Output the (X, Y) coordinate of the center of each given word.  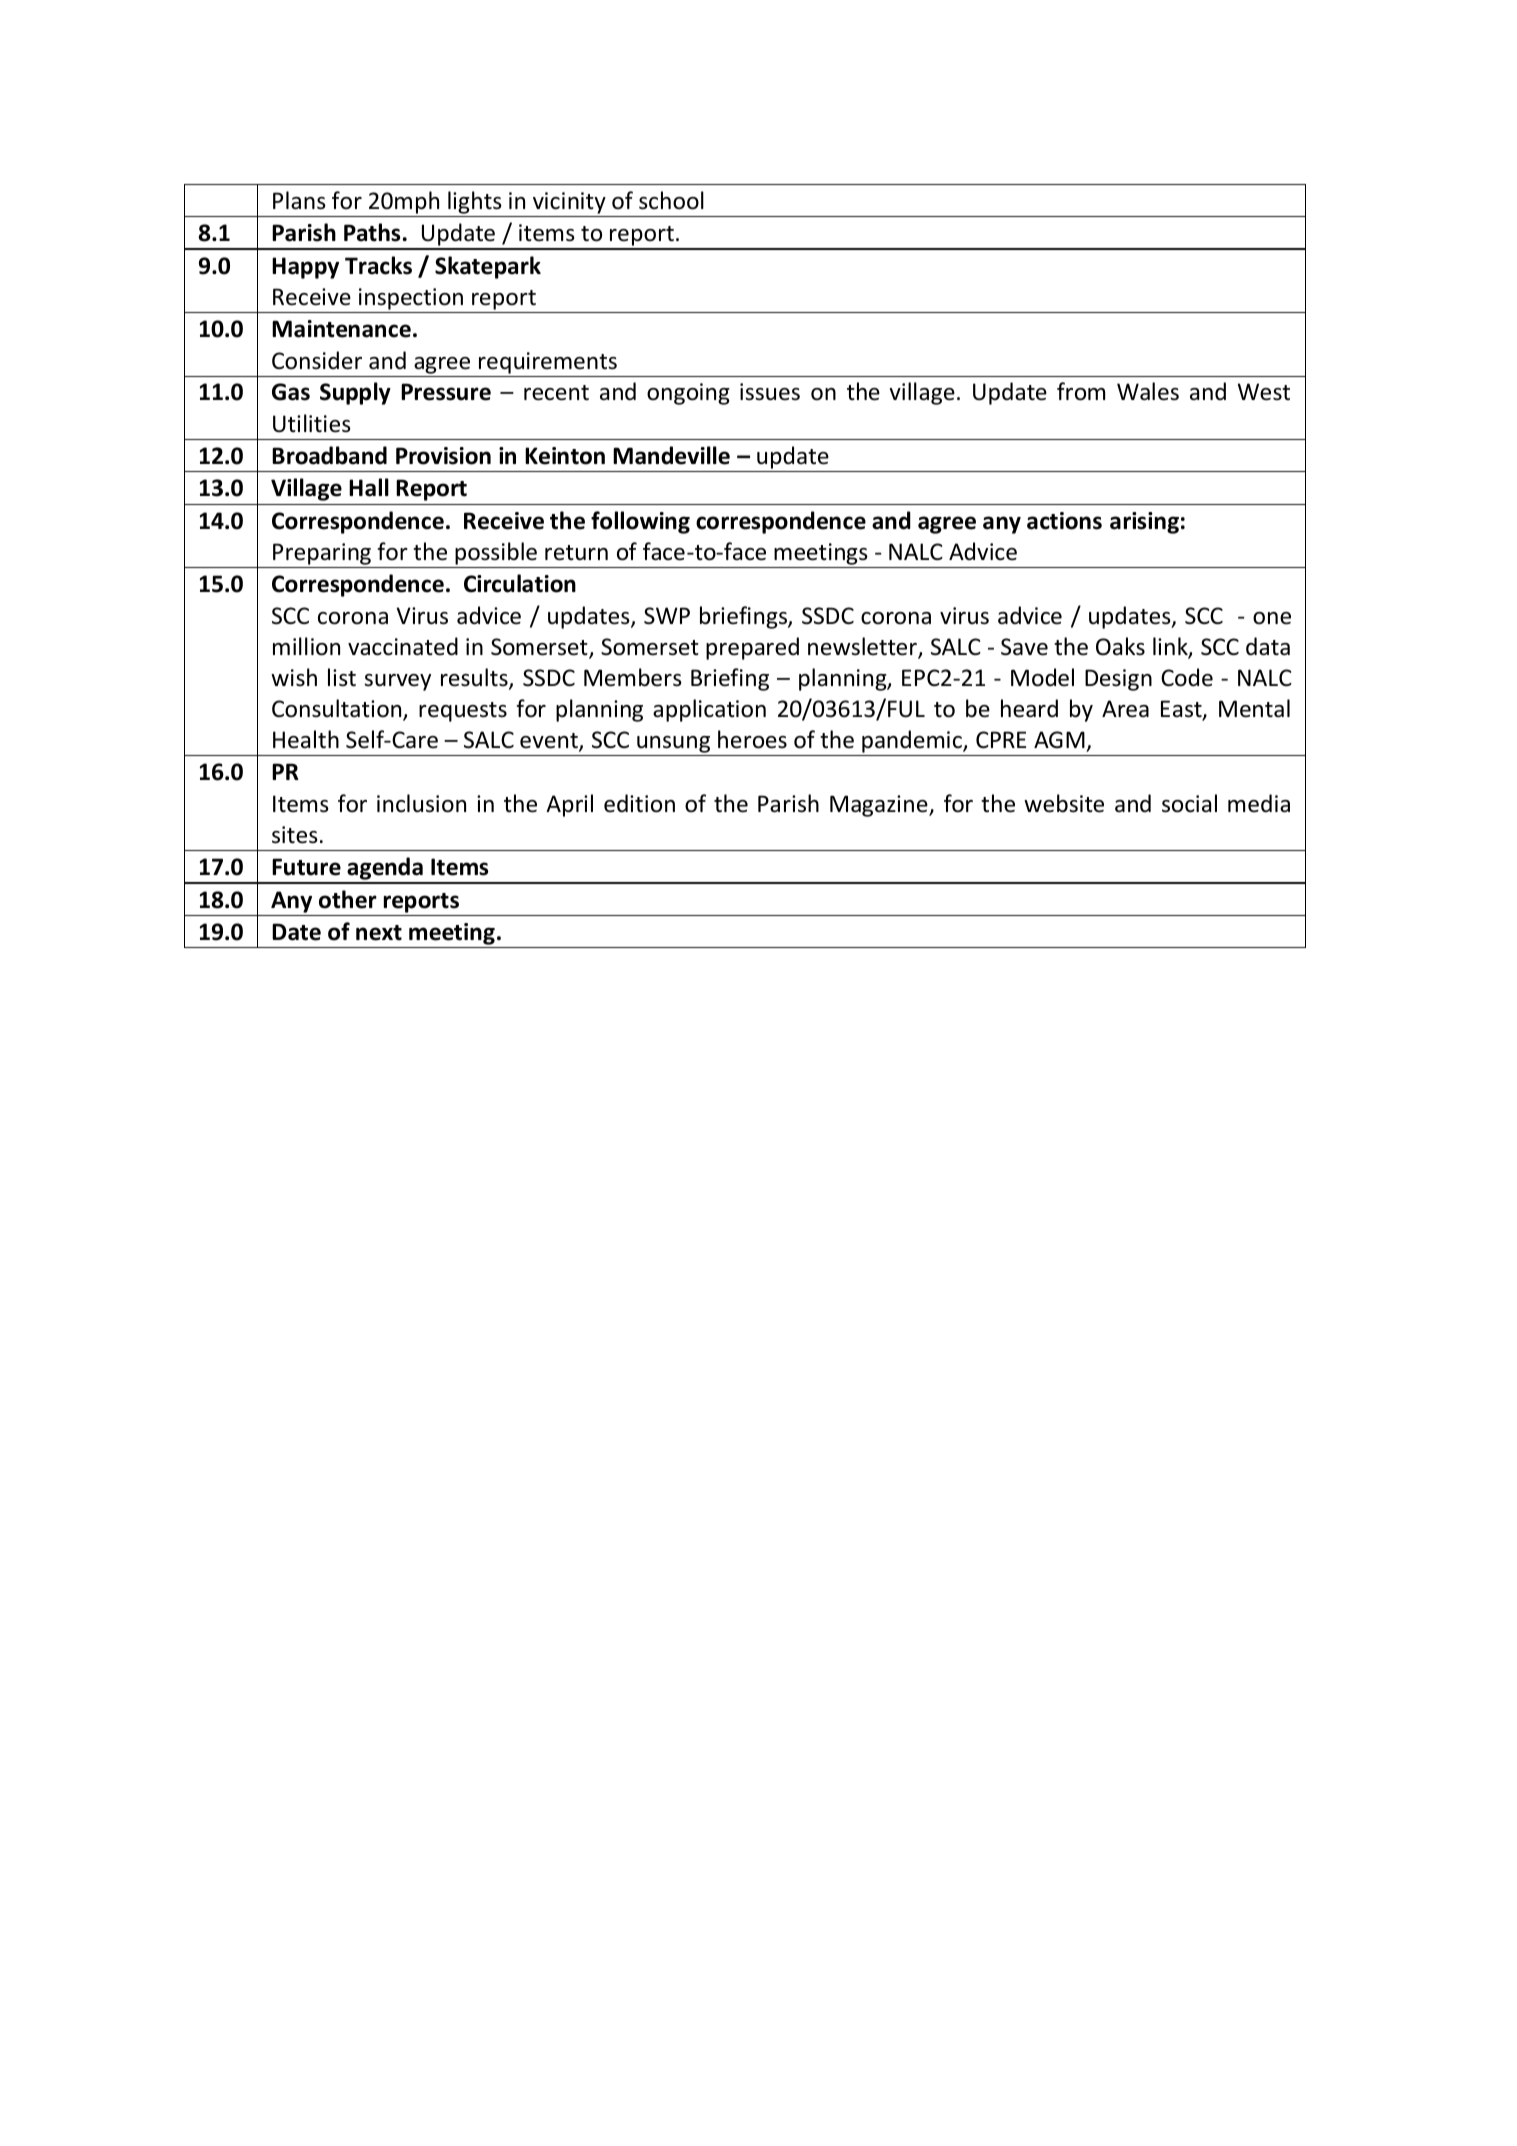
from (1081, 391)
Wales (1148, 391)
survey (397, 682)
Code (1187, 677)
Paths (372, 232)
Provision (443, 456)
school (671, 200)
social (1189, 803)
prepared (752, 648)
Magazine (880, 806)
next (379, 933)
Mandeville (671, 455)
